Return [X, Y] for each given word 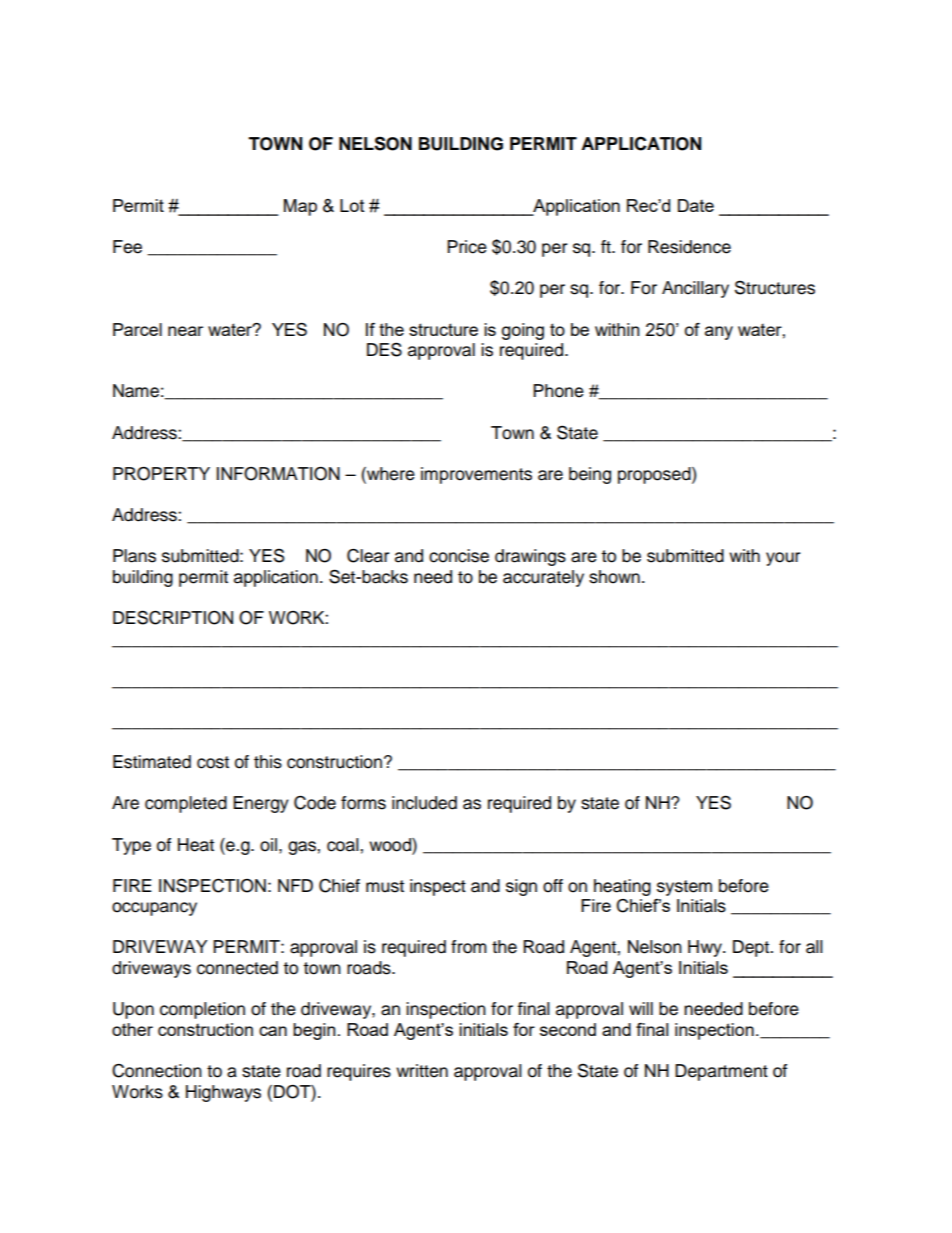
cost [213, 762]
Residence [689, 247]
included [424, 803]
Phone [558, 391]
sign [521, 887]
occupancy [154, 909]
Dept [752, 948]
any [719, 333]
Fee [127, 247]
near [185, 331]
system [684, 888]
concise [459, 556]
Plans [134, 556]
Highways [223, 1093]
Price [467, 247]
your [783, 559]
